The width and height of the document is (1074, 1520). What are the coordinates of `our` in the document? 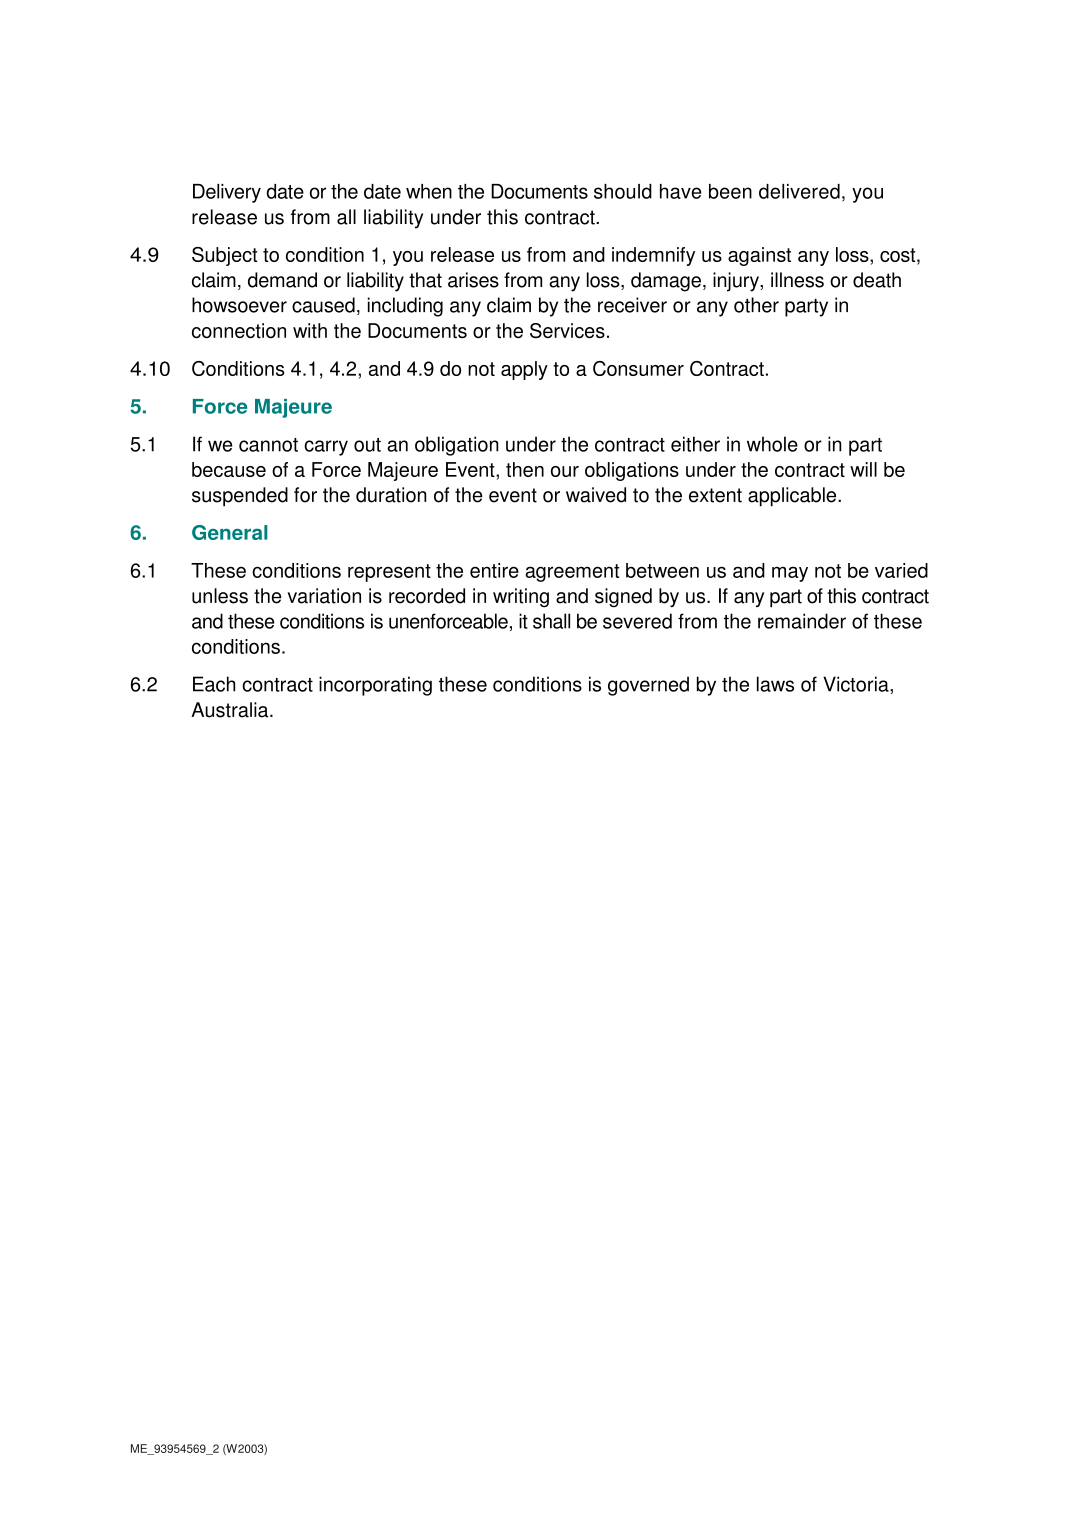 It's located at (565, 471).
